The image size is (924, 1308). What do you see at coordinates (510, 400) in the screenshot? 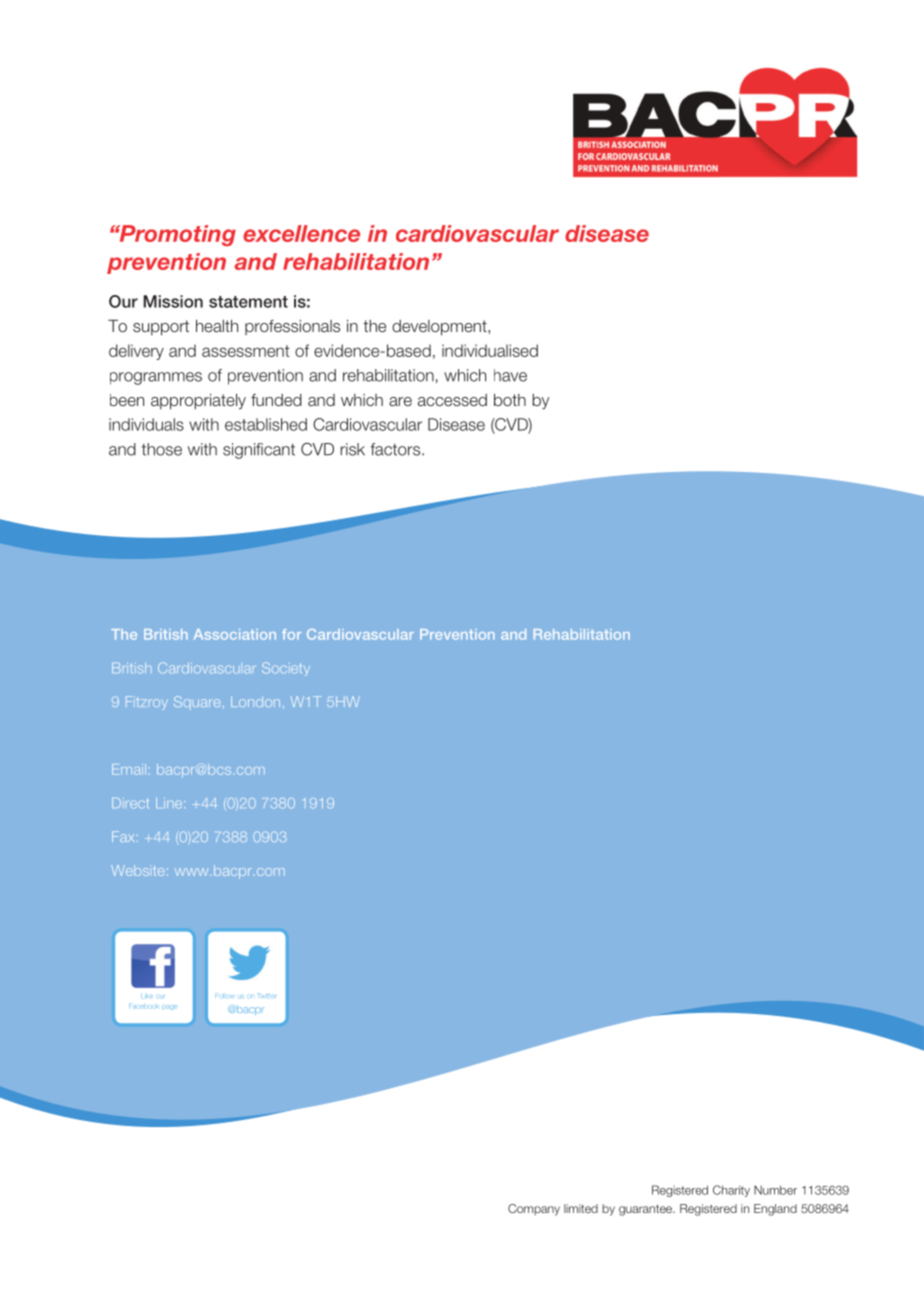
I see `both` at bounding box center [510, 400].
